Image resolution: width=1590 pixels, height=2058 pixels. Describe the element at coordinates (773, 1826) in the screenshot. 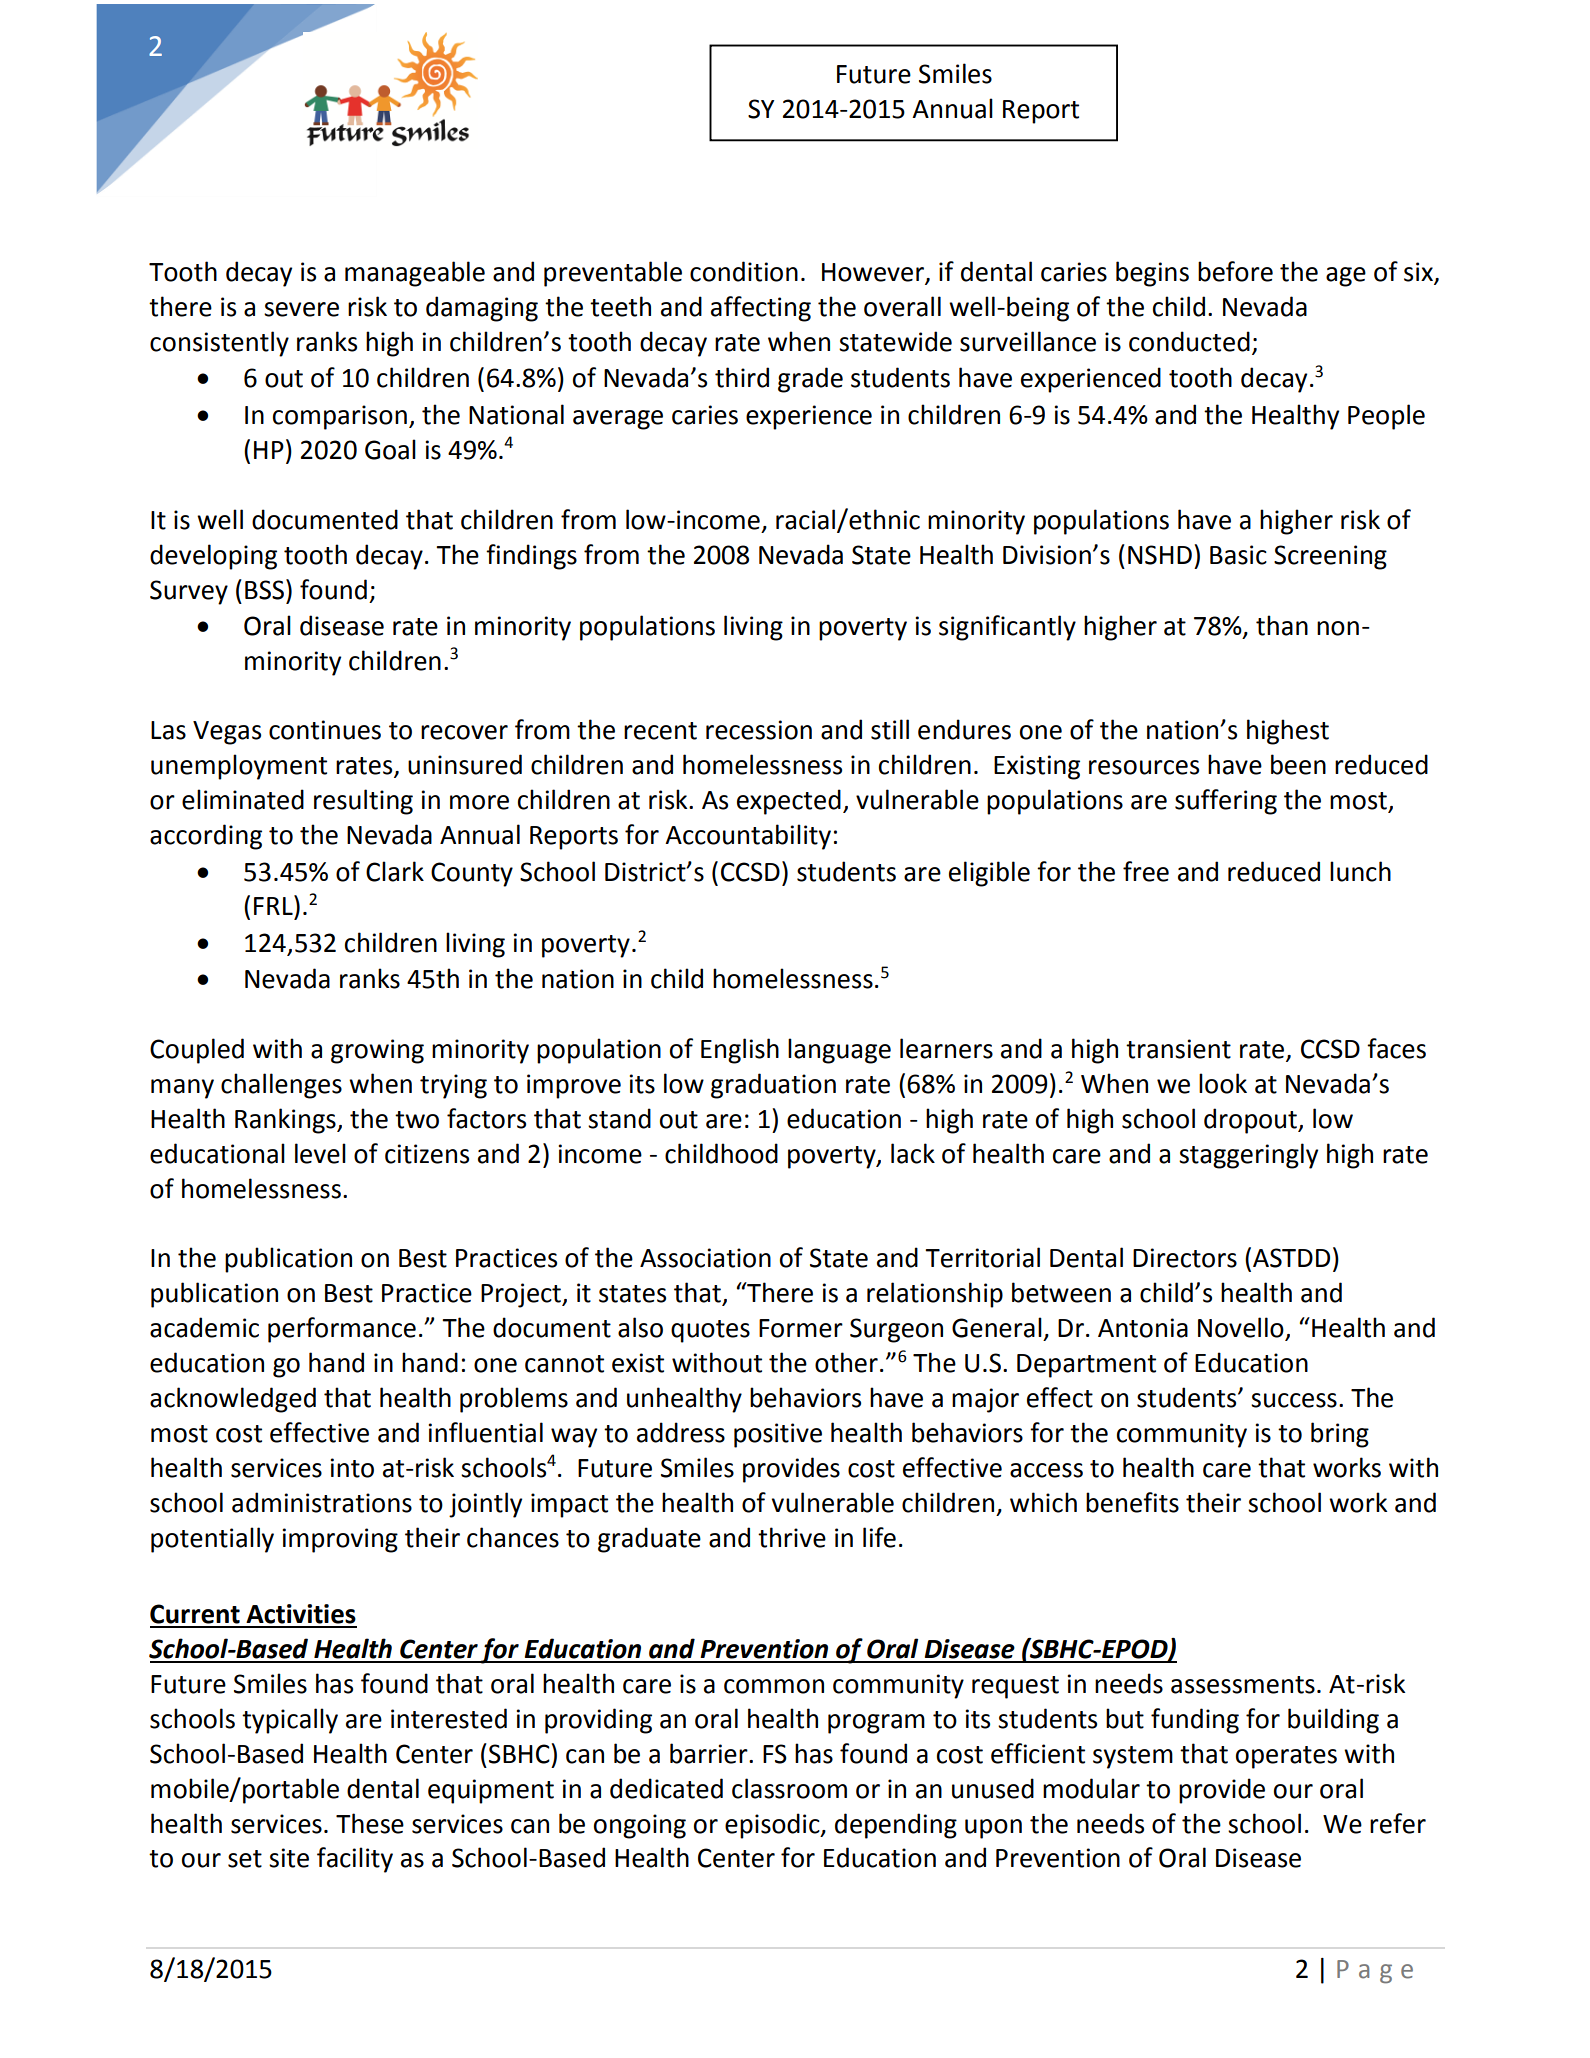

I see `episodic` at that location.
